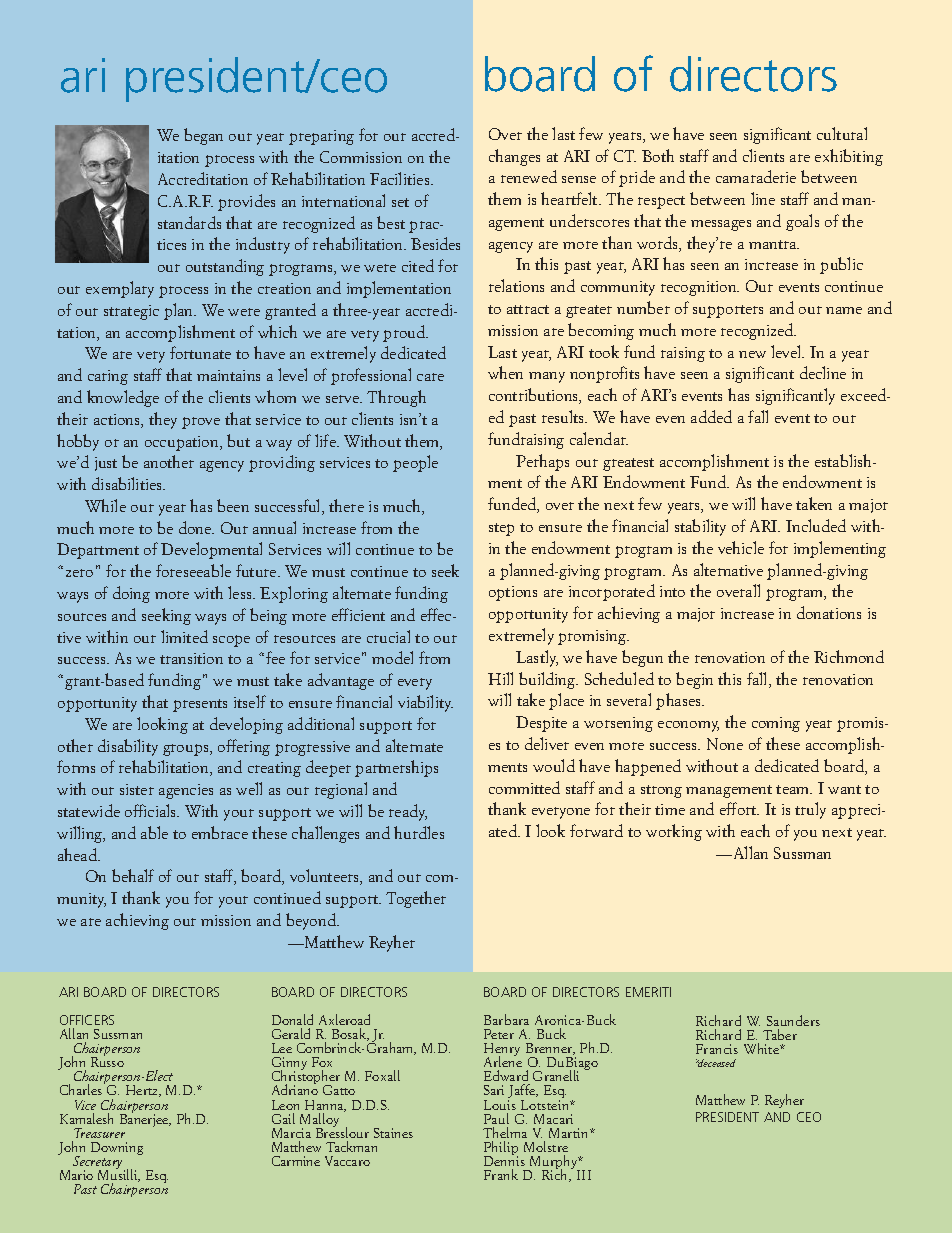  Describe the element at coordinates (203, 136) in the screenshot. I see `began` at that location.
